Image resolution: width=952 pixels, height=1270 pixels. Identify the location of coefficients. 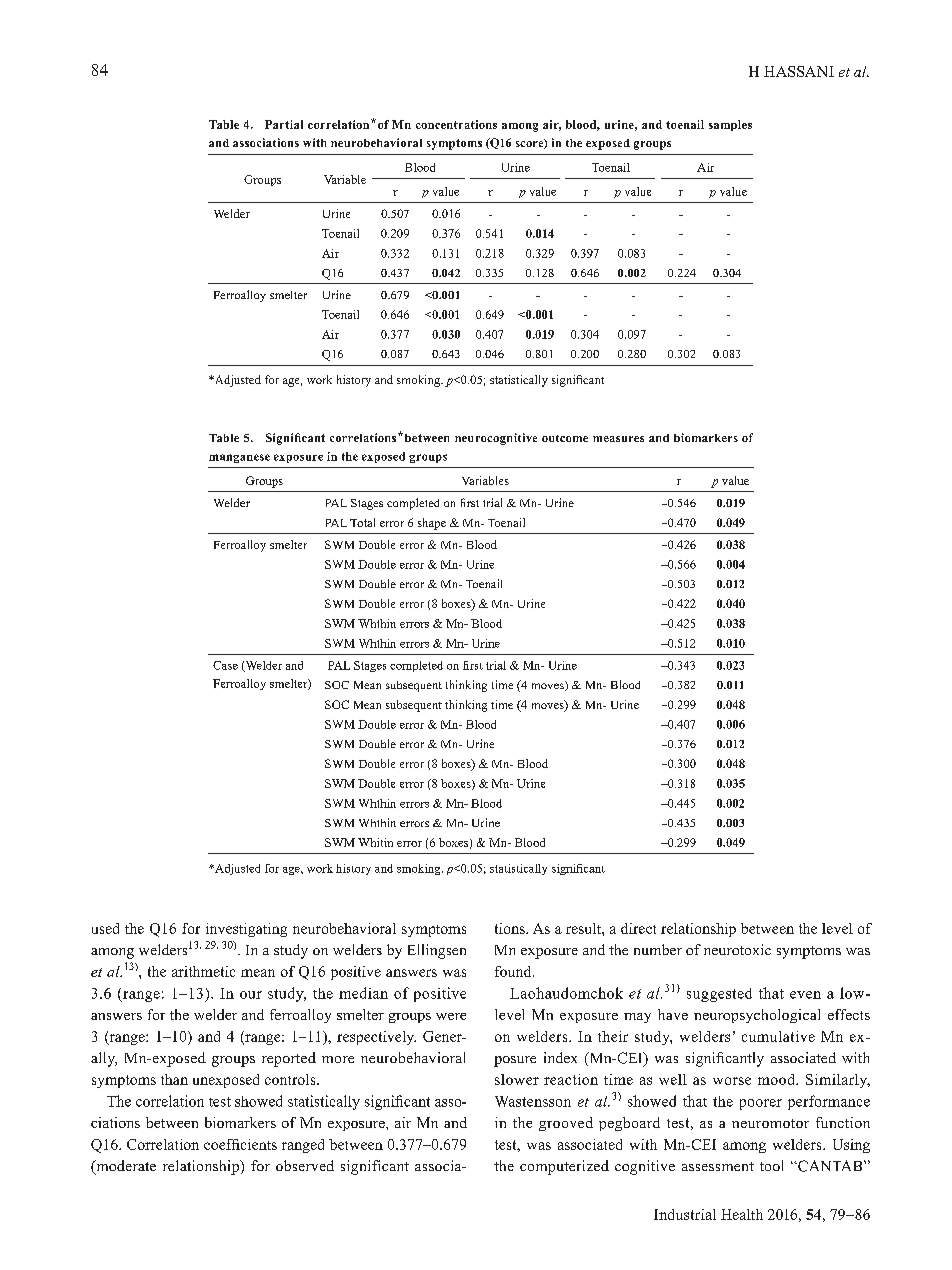
(240, 1144).
